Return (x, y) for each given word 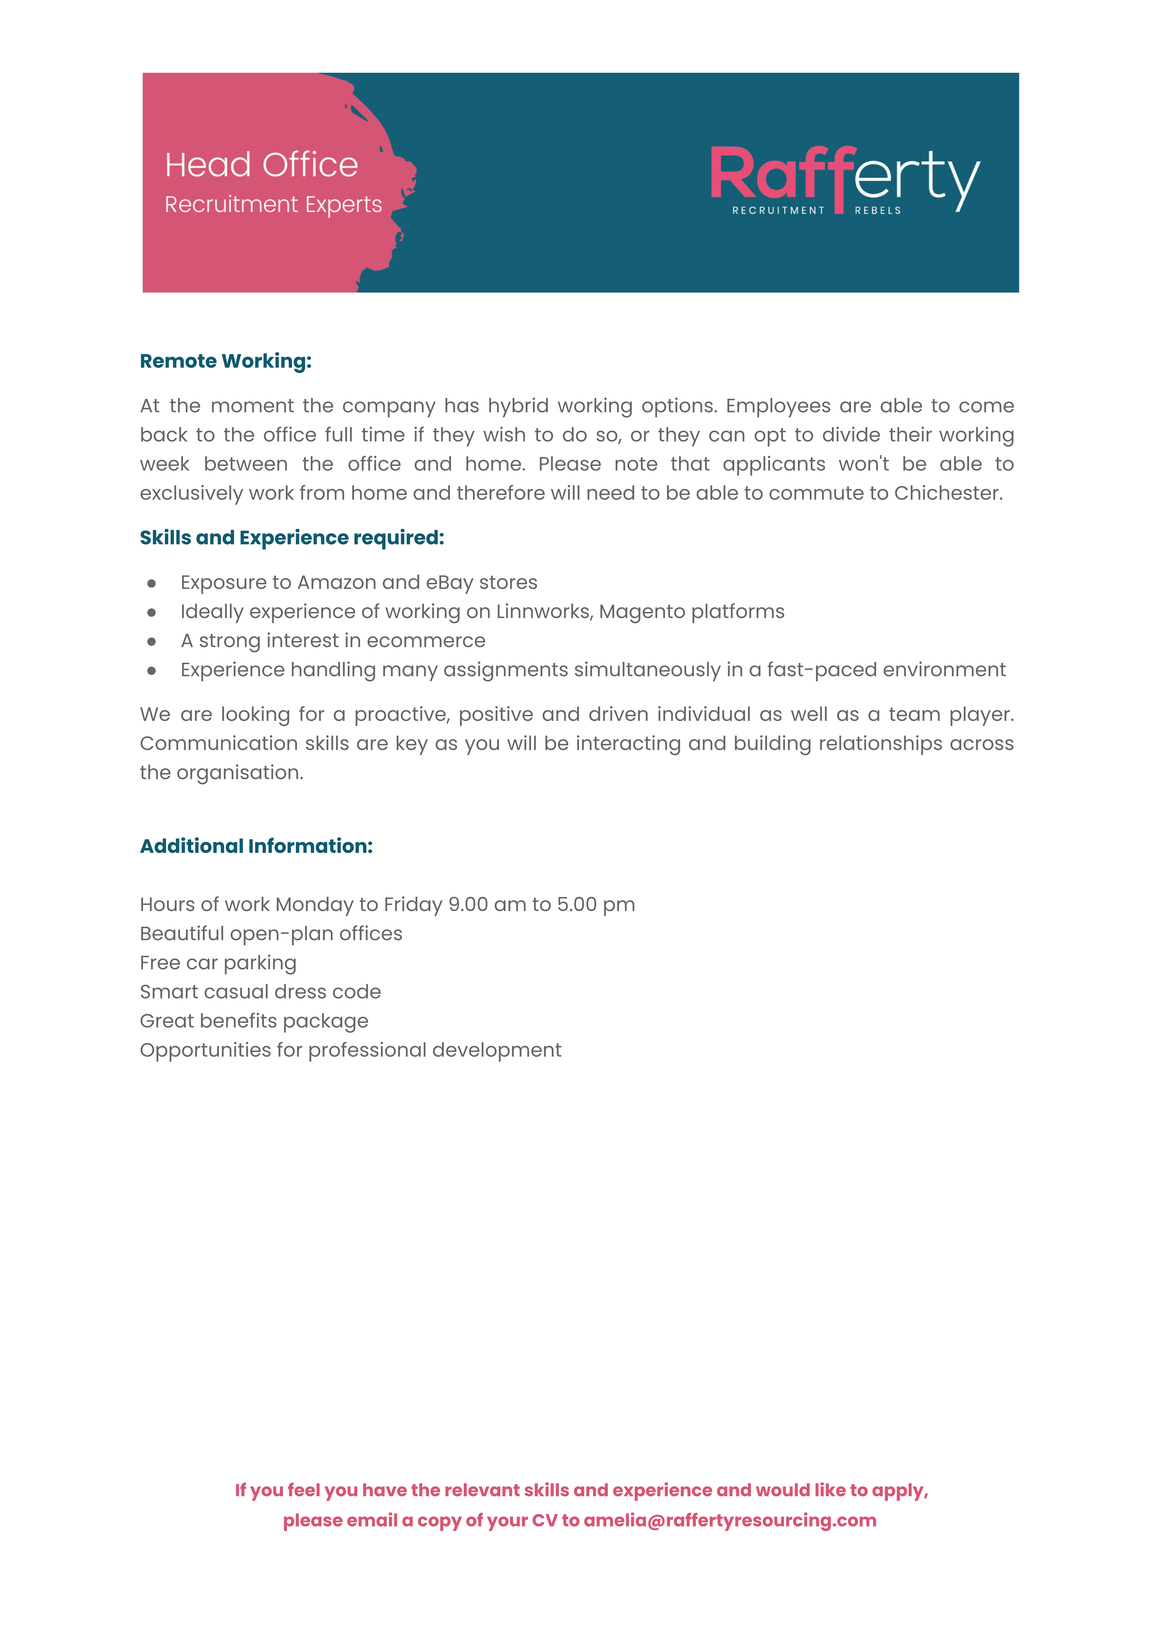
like (830, 1489)
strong (230, 643)
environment (944, 669)
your (507, 1523)
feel (304, 1489)
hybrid (518, 407)
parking (260, 964)
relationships (881, 745)
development (497, 1052)
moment (253, 406)
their (910, 434)
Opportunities (205, 1052)
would (783, 1489)
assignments (506, 671)
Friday (413, 906)
